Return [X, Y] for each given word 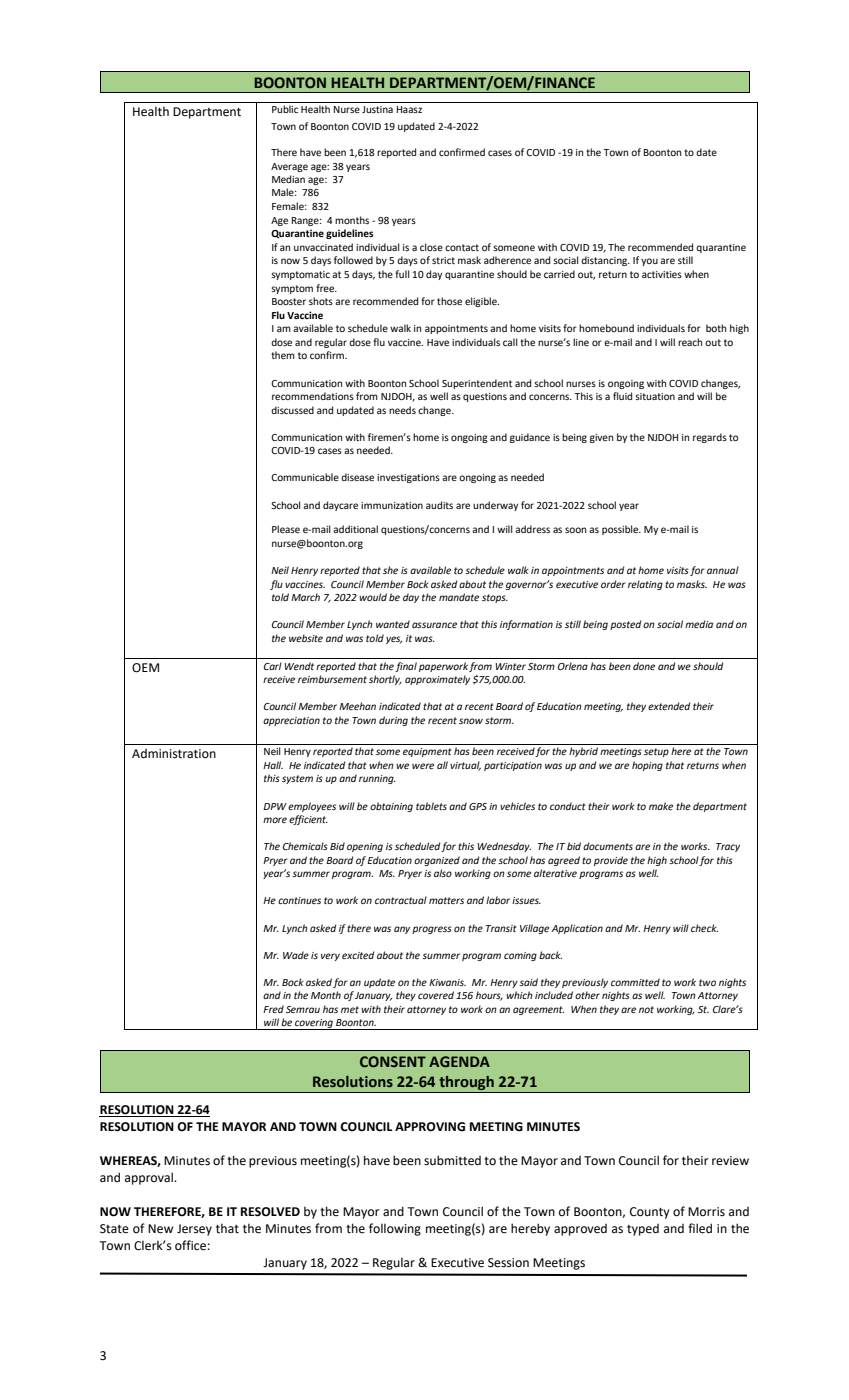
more [275, 820]
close [431, 247]
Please [286, 529]
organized [437, 861]
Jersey [194, 1230]
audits [439, 505]
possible [621, 530]
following [395, 1229]
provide [611, 861]
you [649, 262]
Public [285, 109]
